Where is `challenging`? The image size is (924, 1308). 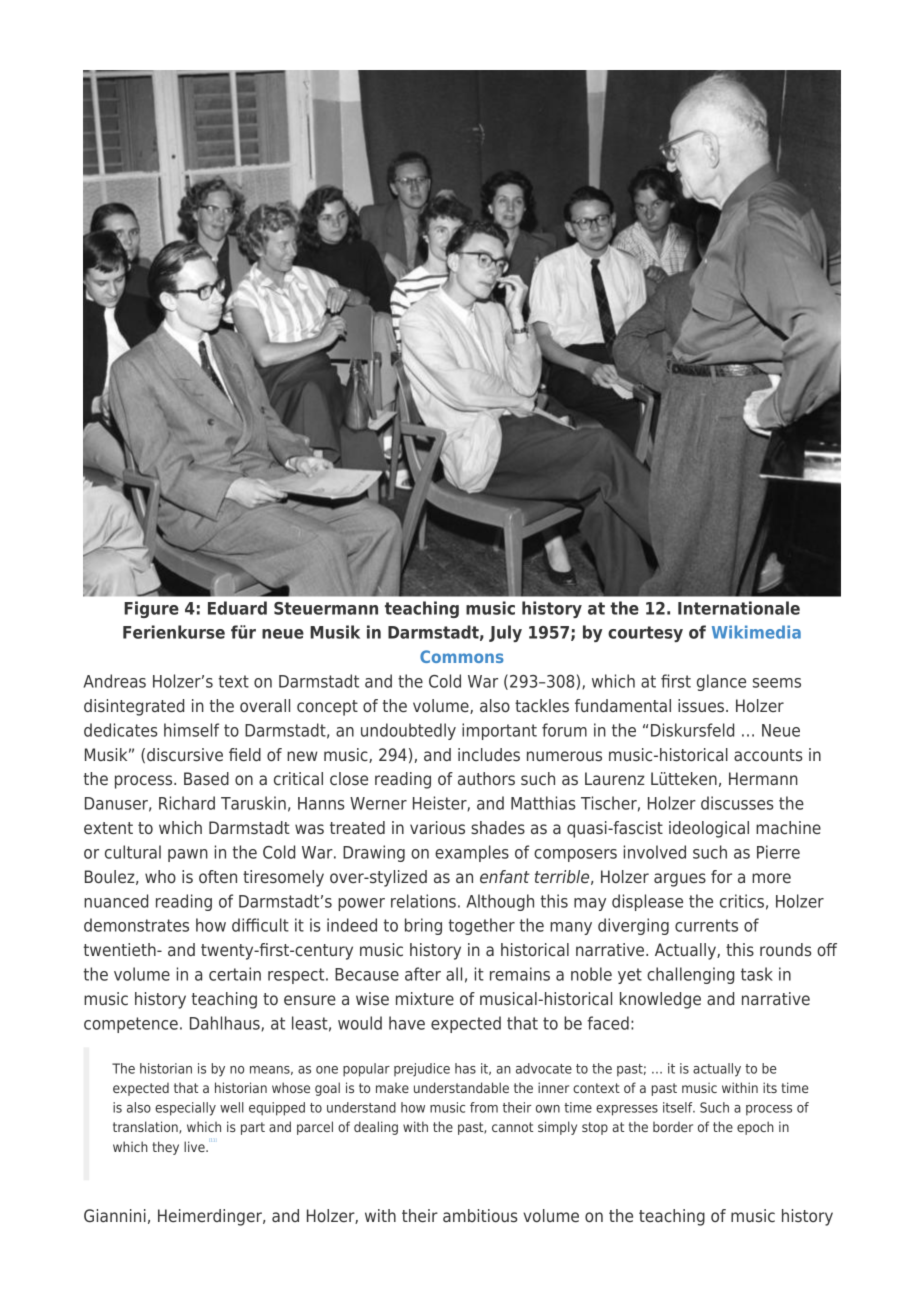 challenging is located at coordinates (690, 975).
